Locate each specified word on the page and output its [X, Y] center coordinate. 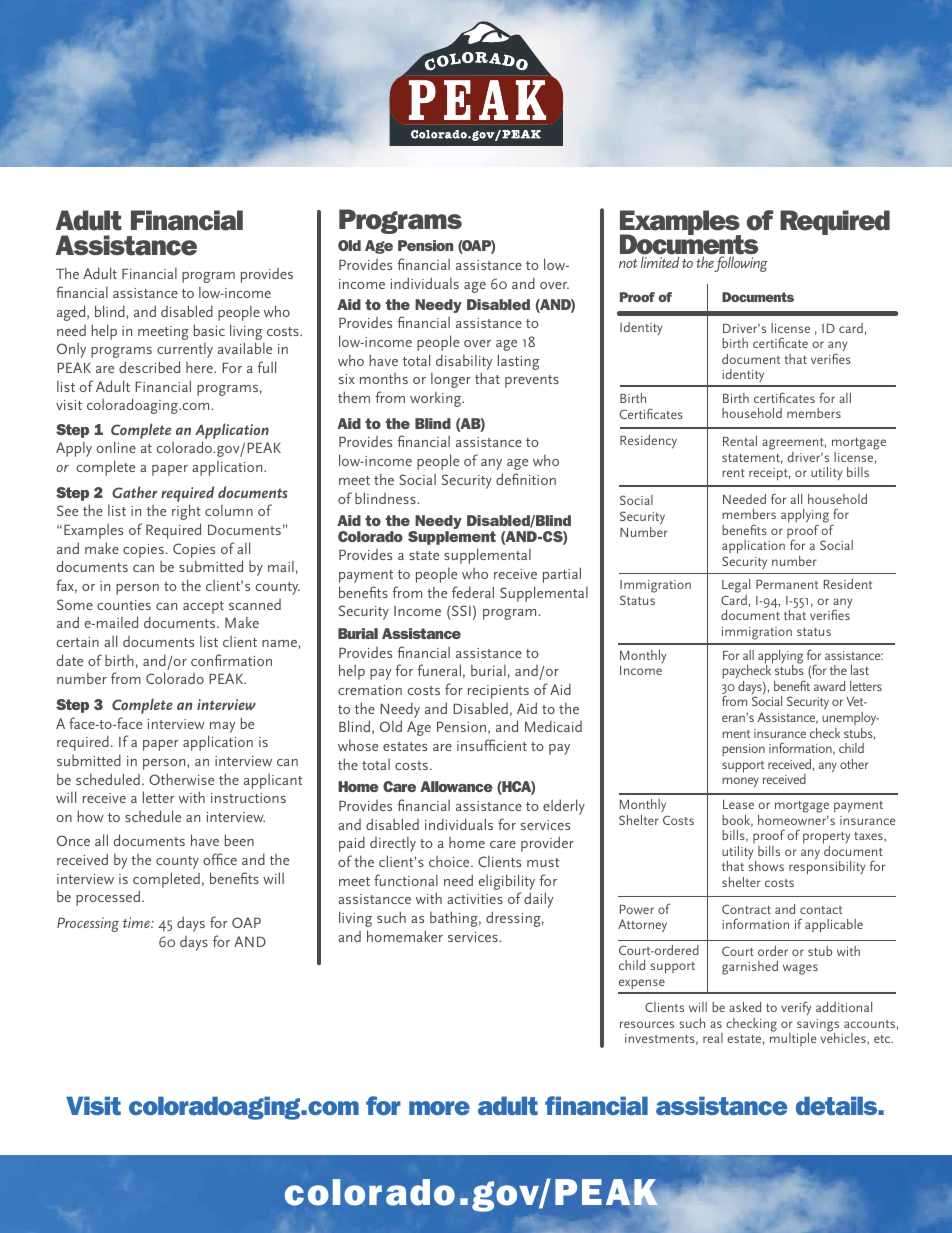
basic [209, 330]
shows [766, 866]
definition [526, 479]
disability [464, 363]
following [740, 264]
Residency [648, 442]
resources [647, 1024]
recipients [498, 692]
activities [475, 899]
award [829, 686]
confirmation [231, 660]
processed [108, 898]
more [439, 1108]
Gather [134, 492]
